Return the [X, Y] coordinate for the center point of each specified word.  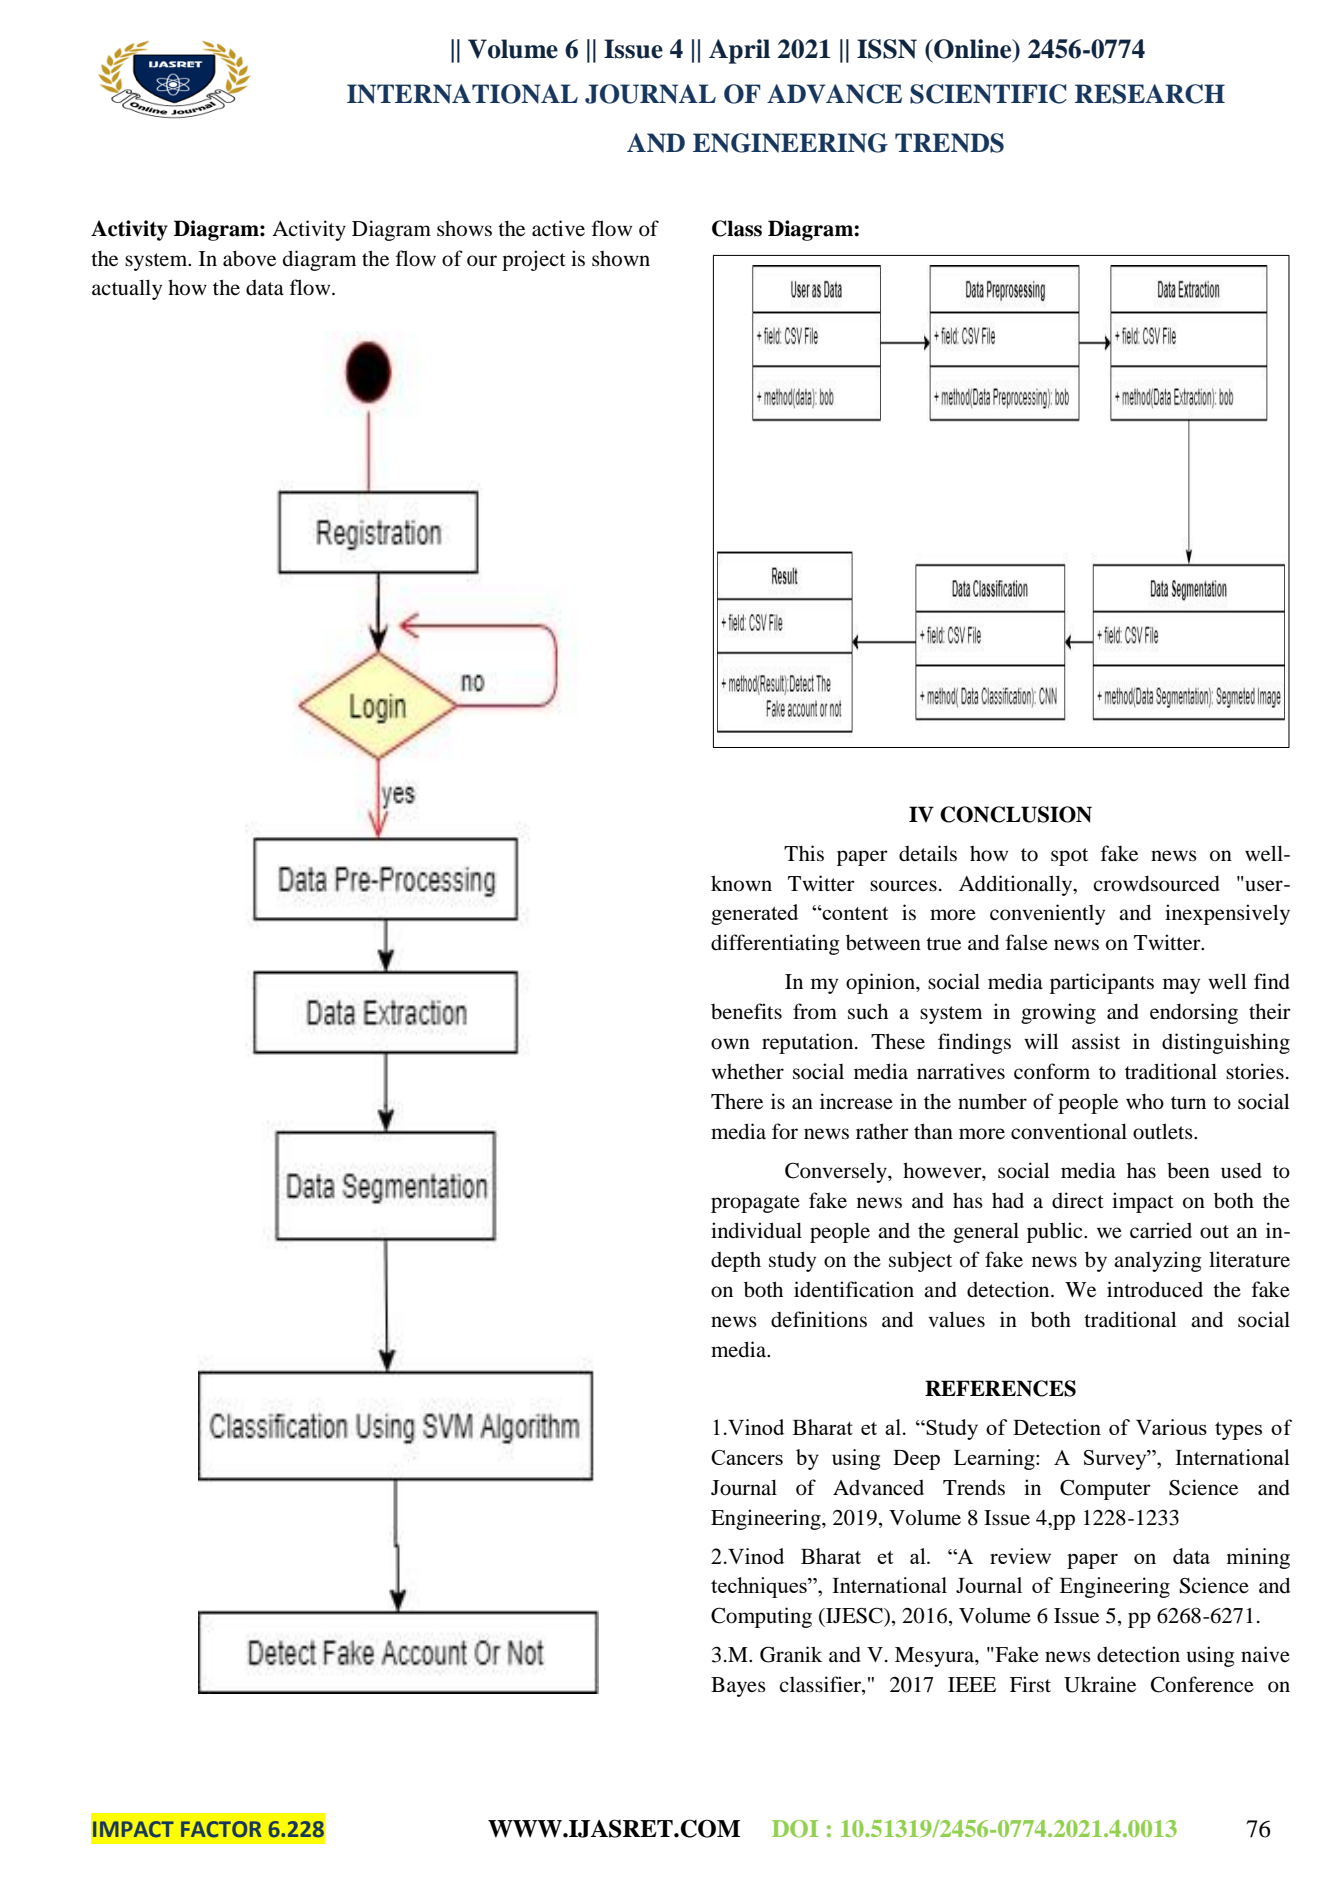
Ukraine [1100, 1684]
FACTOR [221, 1829]
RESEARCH [1150, 94]
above [249, 258]
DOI [795, 1829]
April [739, 51]
